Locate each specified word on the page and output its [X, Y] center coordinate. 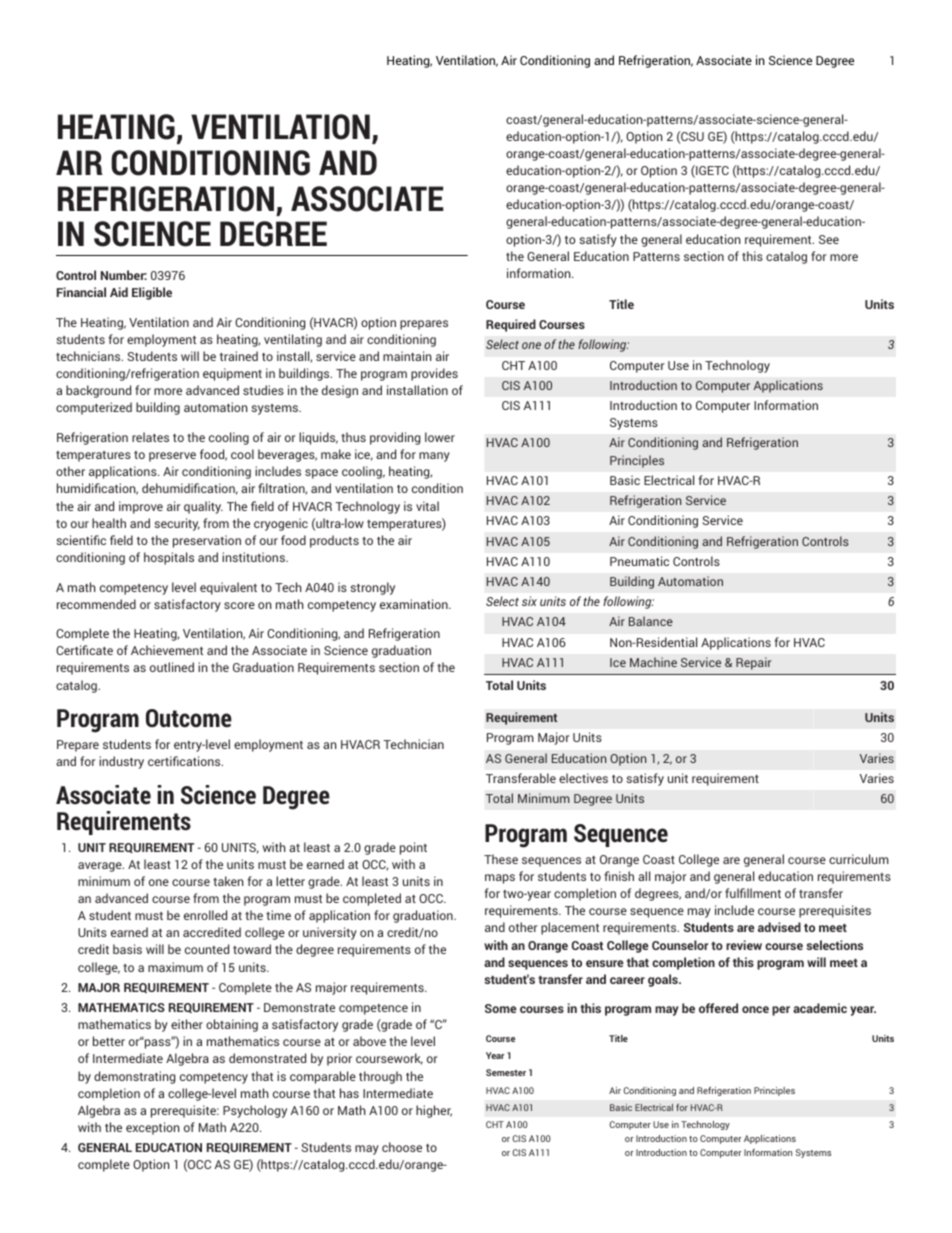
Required [511, 325]
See [829, 239]
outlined [172, 667]
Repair [753, 663]
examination [415, 604]
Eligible [152, 293]
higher [434, 1111]
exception [152, 1128]
